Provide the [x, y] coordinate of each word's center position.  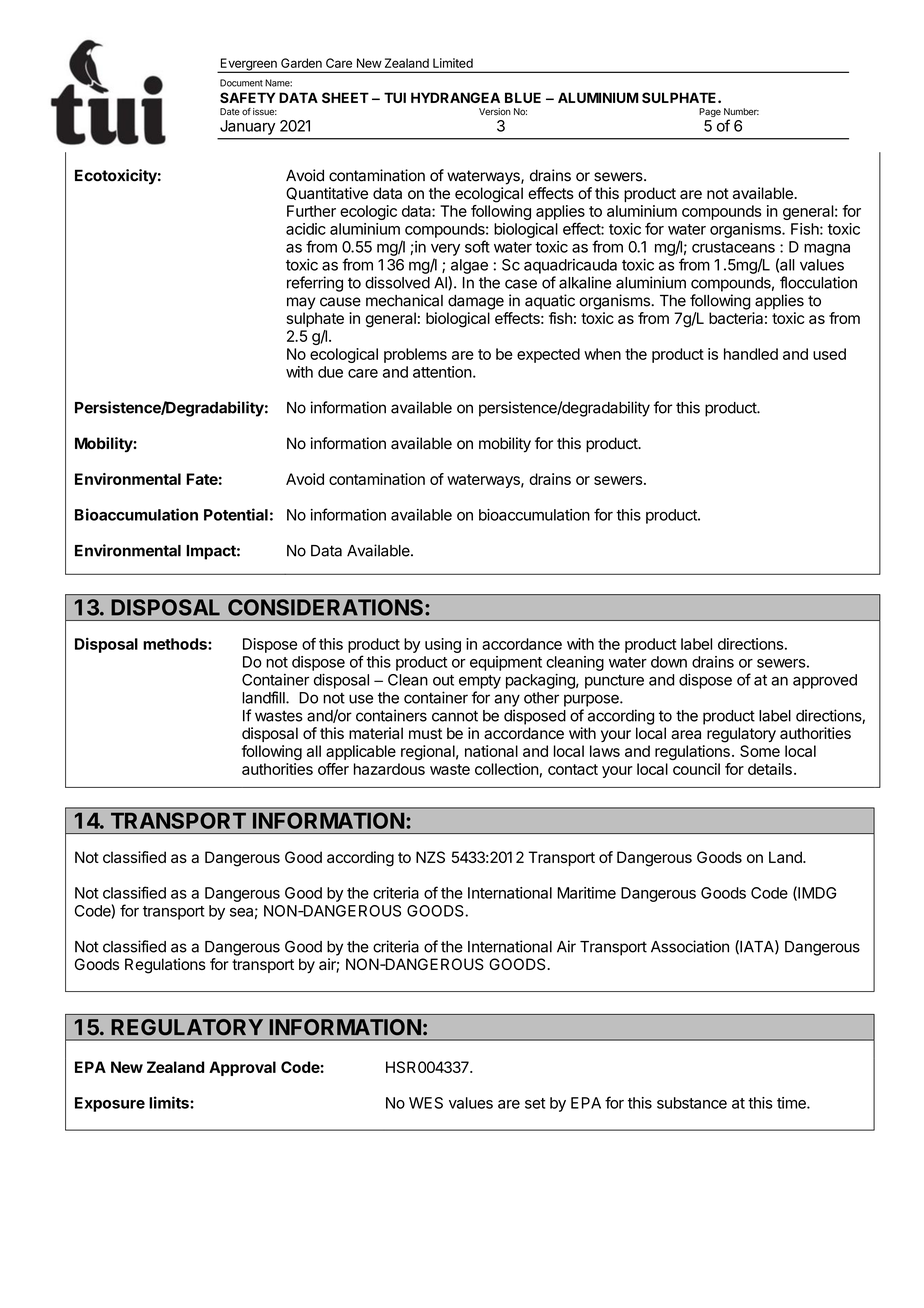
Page [710, 112]
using [443, 645]
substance [692, 1103]
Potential [236, 514]
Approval [242, 1068]
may [301, 303]
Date [230, 111]
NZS [430, 857]
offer [333, 769]
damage [476, 302]
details [770, 769]
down [669, 662]
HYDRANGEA [455, 97]
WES [426, 1103]
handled [751, 354]
